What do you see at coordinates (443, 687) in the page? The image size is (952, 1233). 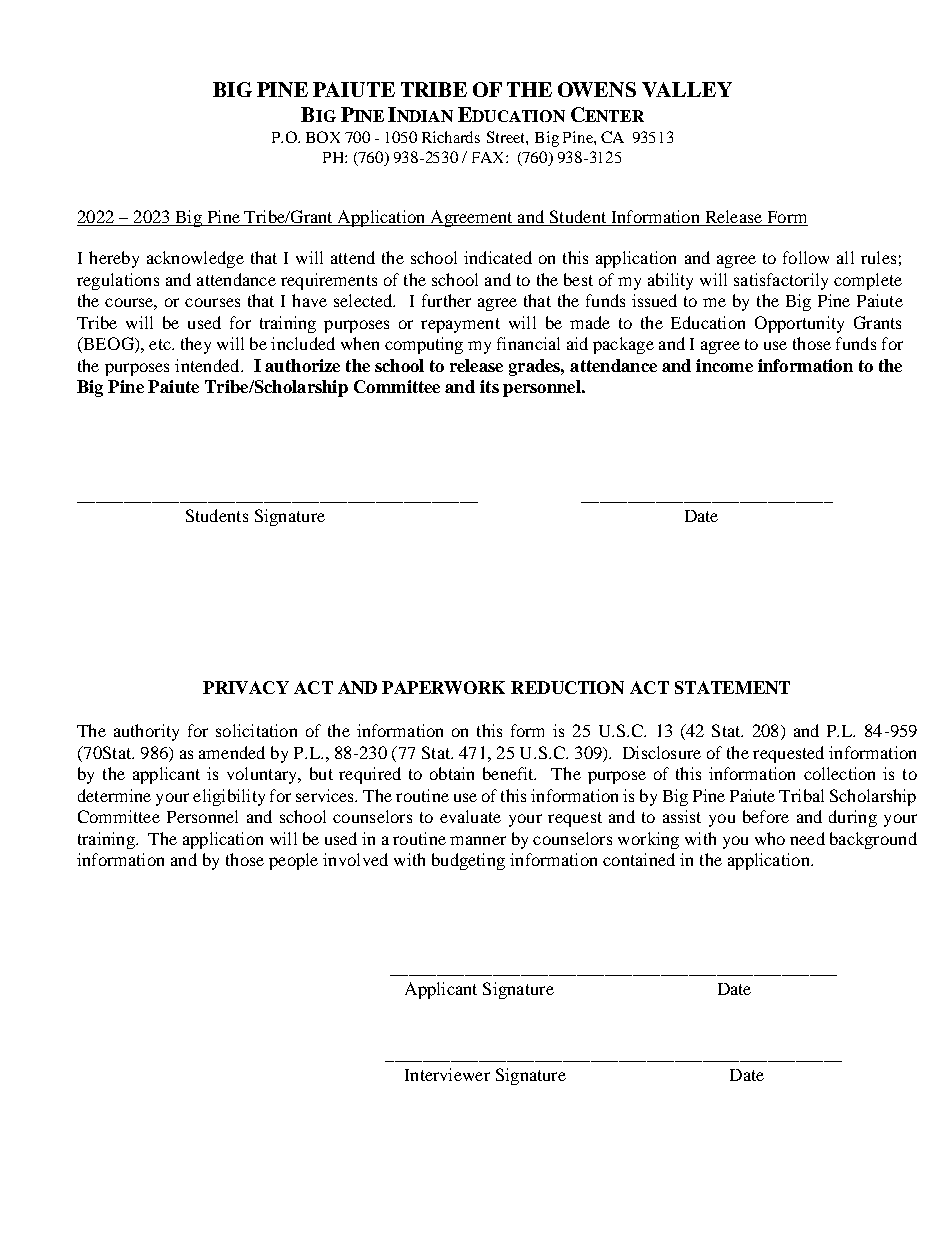 I see `PAPERWORK` at bounding box center [443, 687].
